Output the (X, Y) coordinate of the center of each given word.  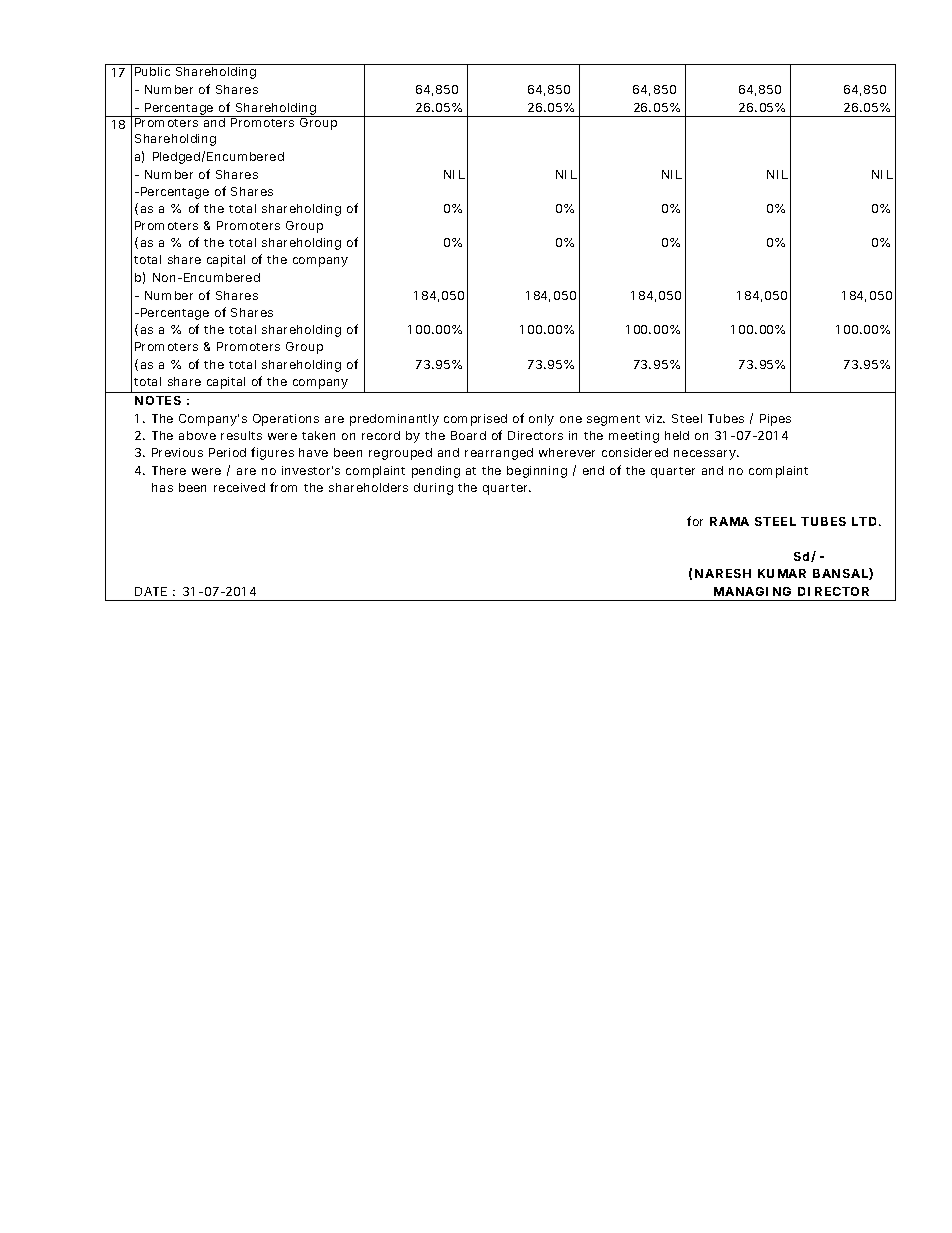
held (677, 435)
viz (654, 418)
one (571, 419)
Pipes (775, 420)
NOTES (158, 400)
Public (152, 71)
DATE (151, 591)
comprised (475, 420)
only (541, 420)
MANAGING (752, 591)
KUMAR (782, 573)
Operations (286, 420)
